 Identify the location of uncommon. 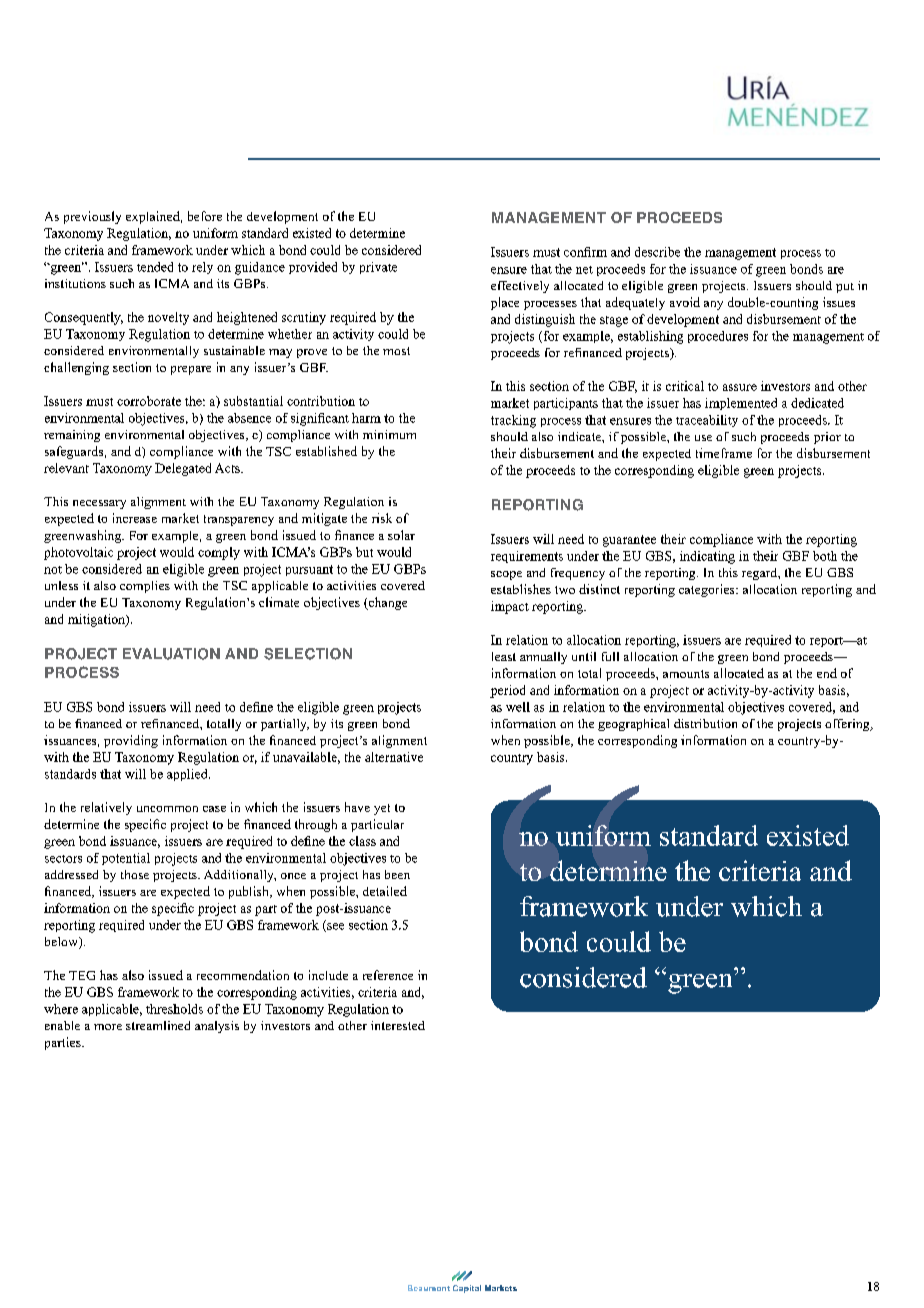
(167, 809).
